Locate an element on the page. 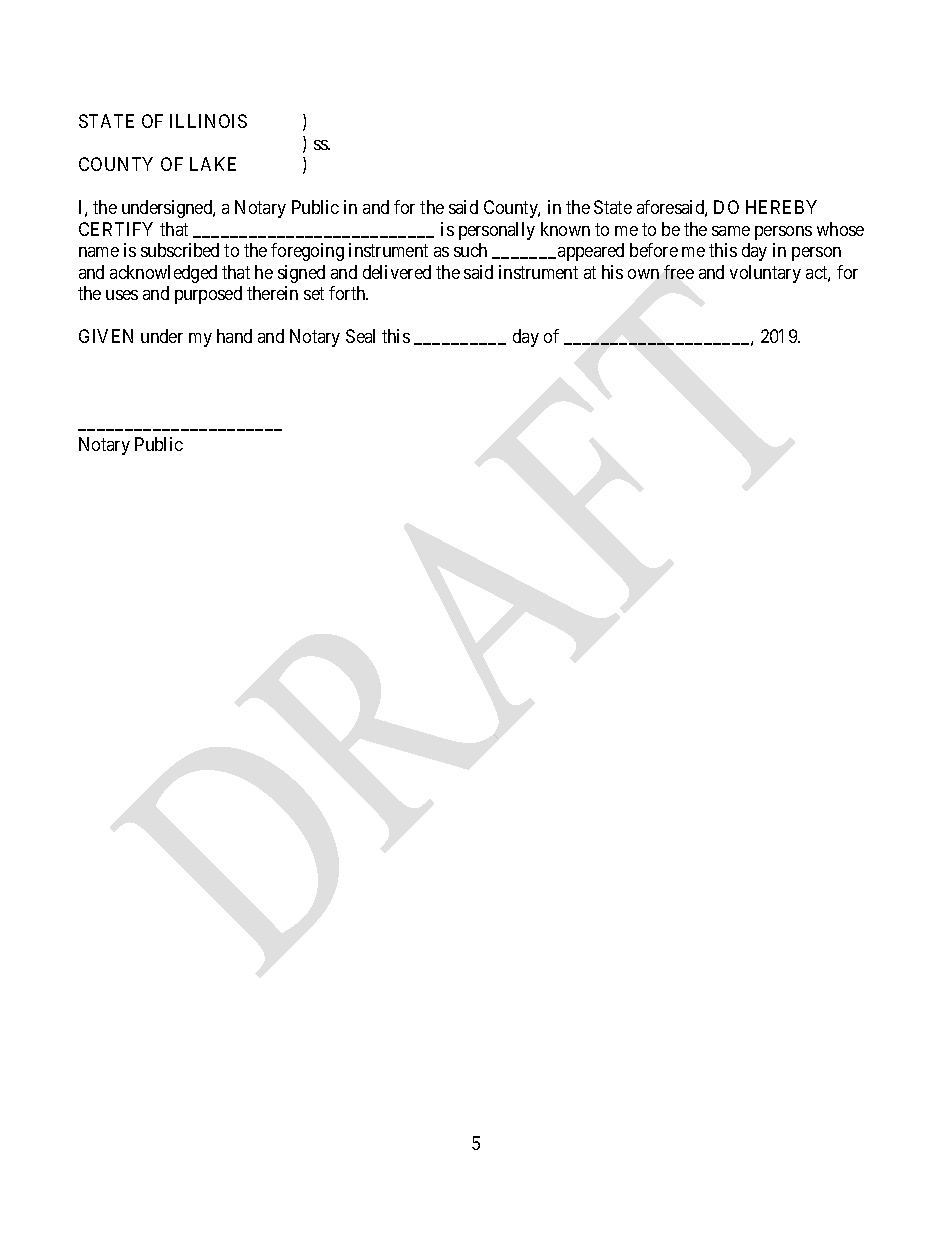 This image has height=1233, width=952. LAKE is located at coordinates (213, 164).
